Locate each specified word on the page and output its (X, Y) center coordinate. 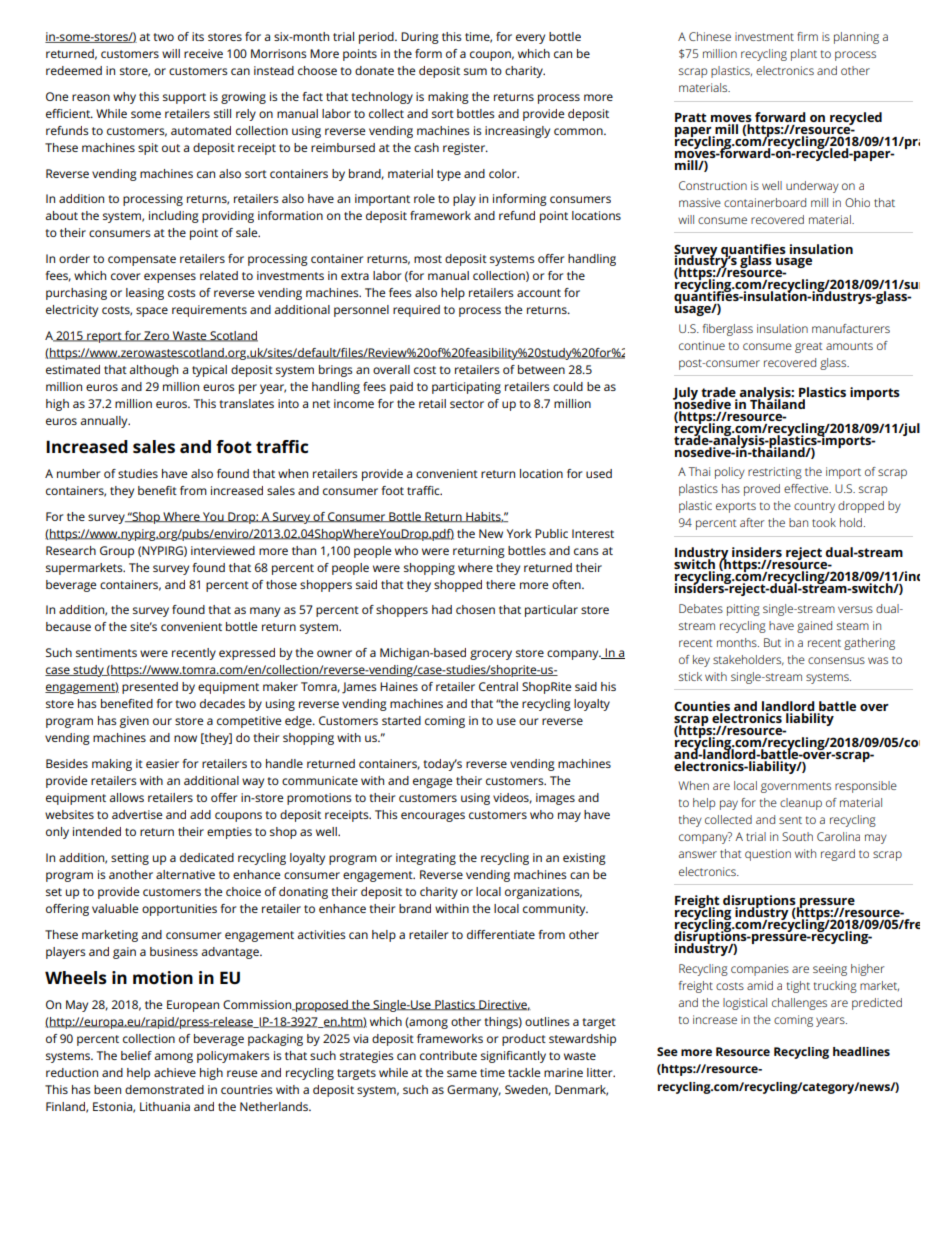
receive (203, 53)
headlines (861, 1051)
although (153, 371)
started (401, 720)
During (420, 38)
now (185, 738)
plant (804, 55)
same (462, 1073)
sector (467, 404)
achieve (175, 1072)
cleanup (801, 804)
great (808, 347)
